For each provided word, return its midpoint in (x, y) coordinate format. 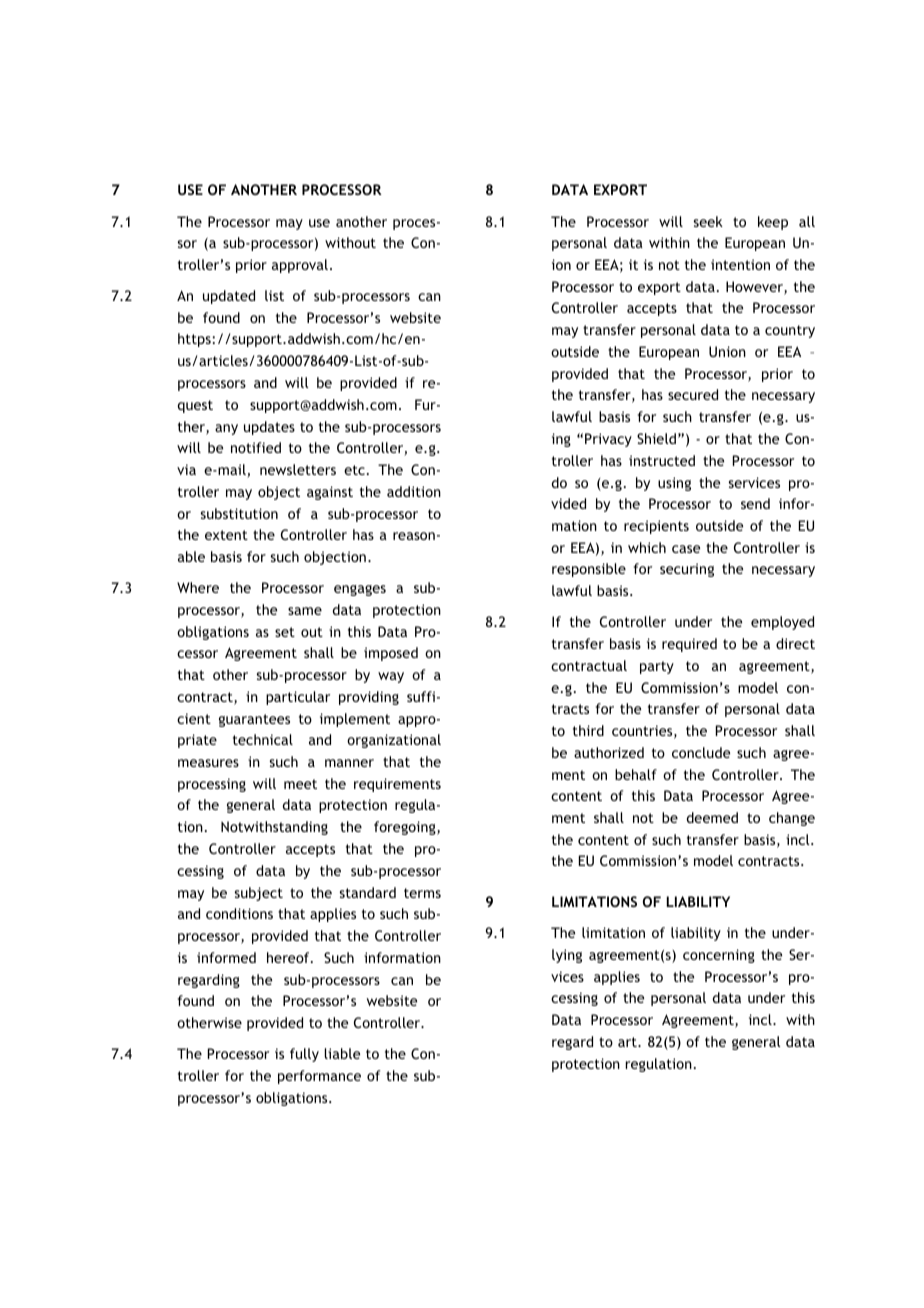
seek (708, 221)
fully (304, 1055)
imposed (391, 654)
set (285, 632)
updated (229, 297)
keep (773, 223)
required (689, 645)
